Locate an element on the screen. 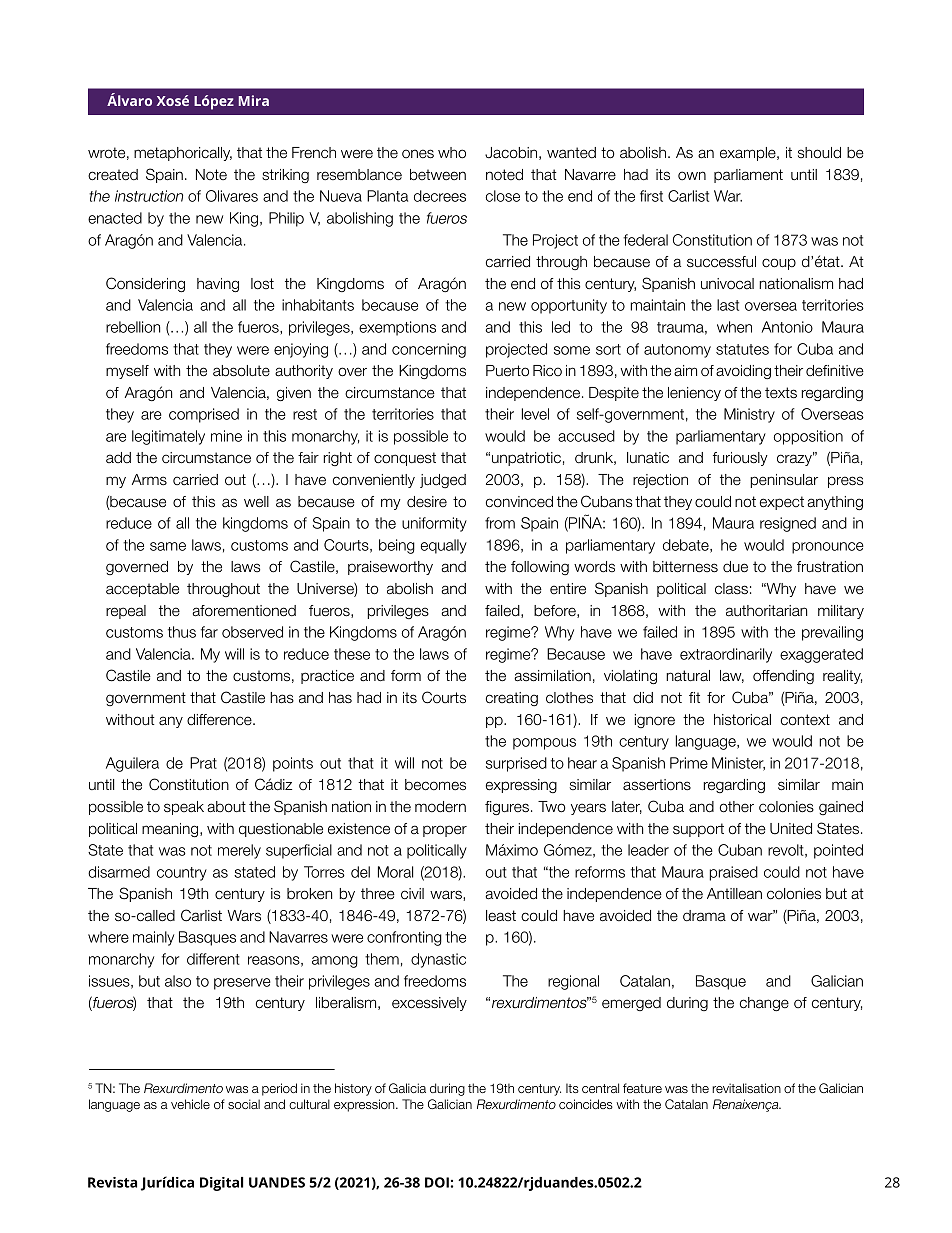 Image resolution: width=952 pixels, height=1233 pixels. Digital is located at coordinates (221, 1184).
